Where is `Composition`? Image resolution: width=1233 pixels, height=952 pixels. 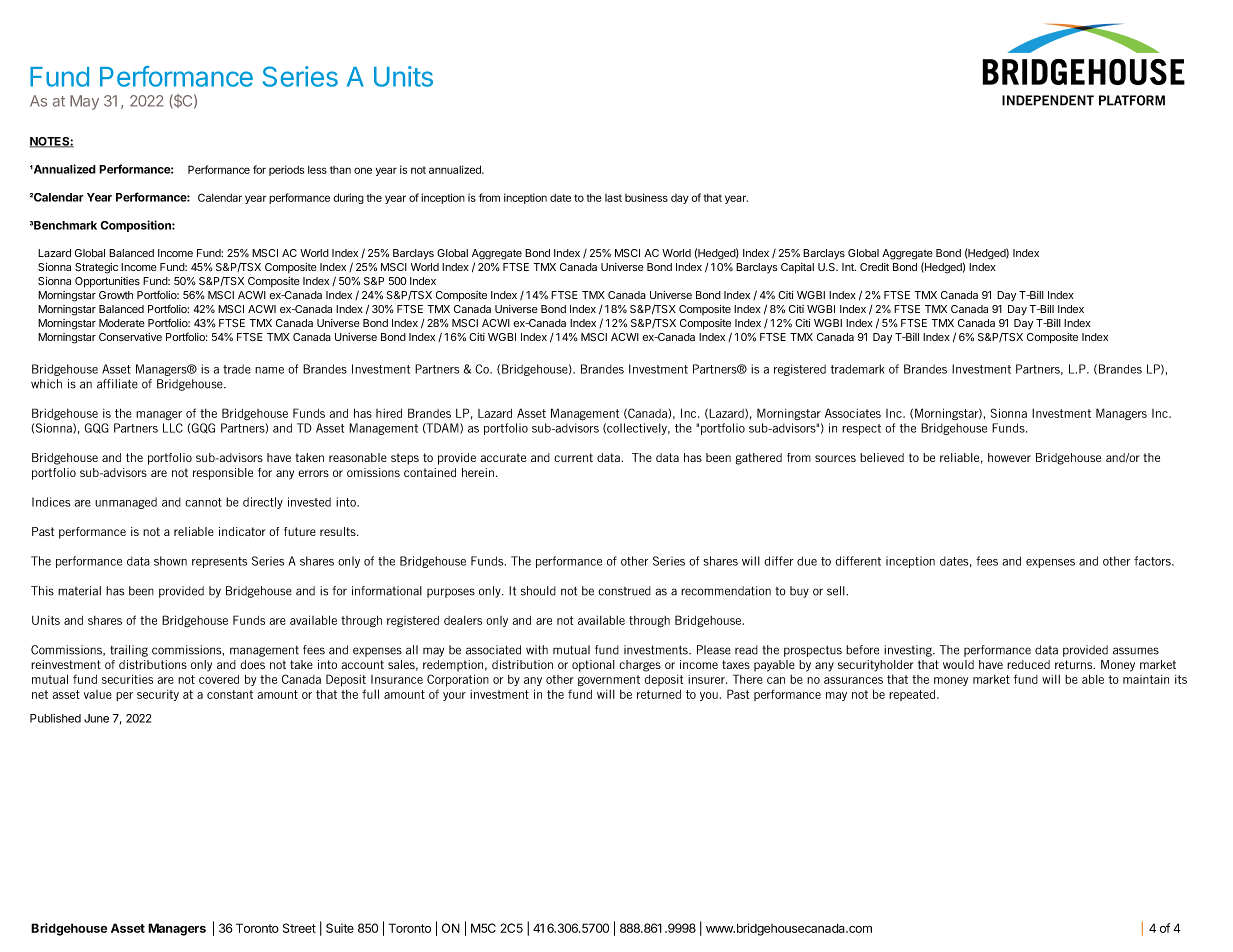 Composition is located at coordinates (136, 226).
